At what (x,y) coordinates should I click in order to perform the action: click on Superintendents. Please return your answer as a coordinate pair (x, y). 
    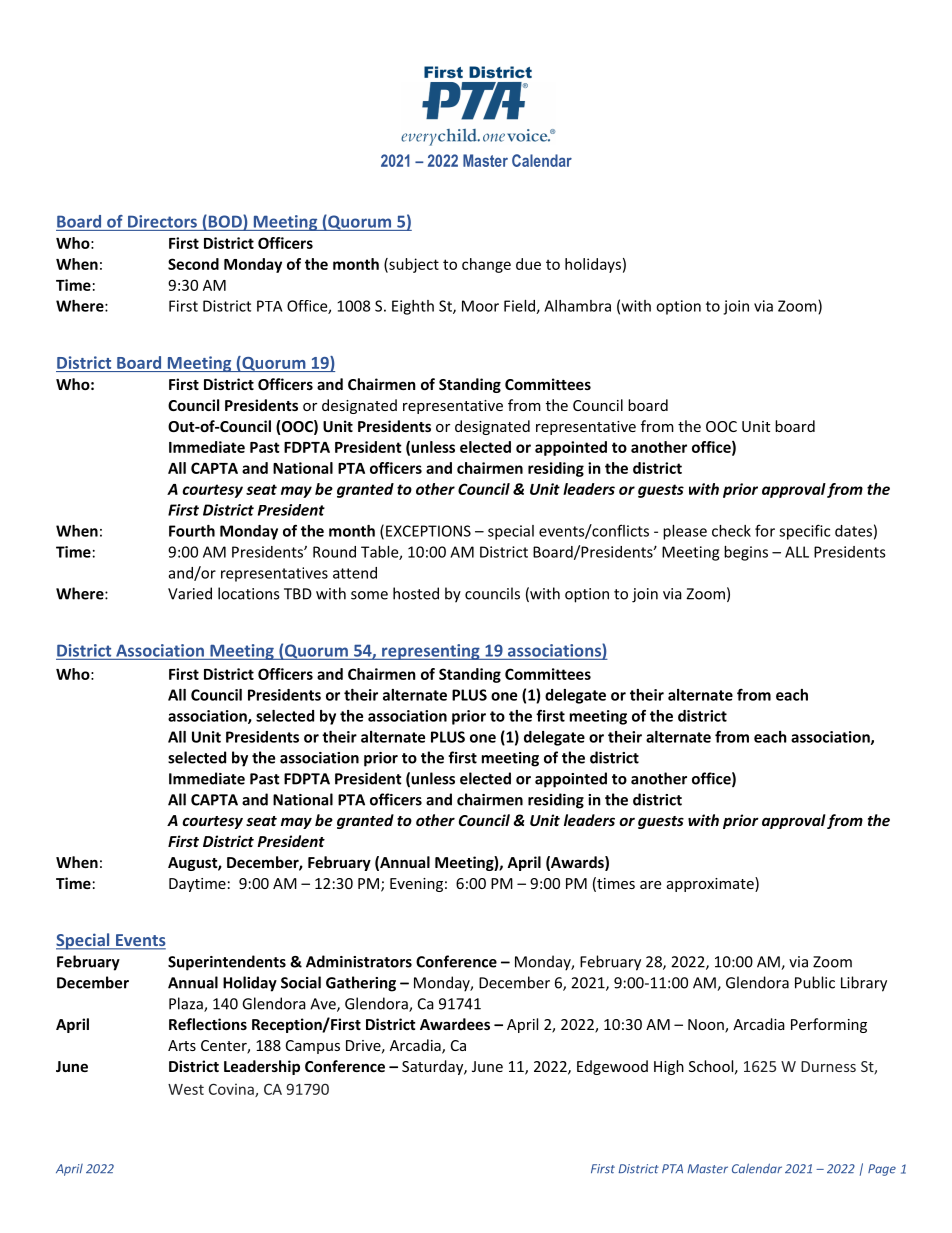
    Looking at the image, I should click on (227, 963).
